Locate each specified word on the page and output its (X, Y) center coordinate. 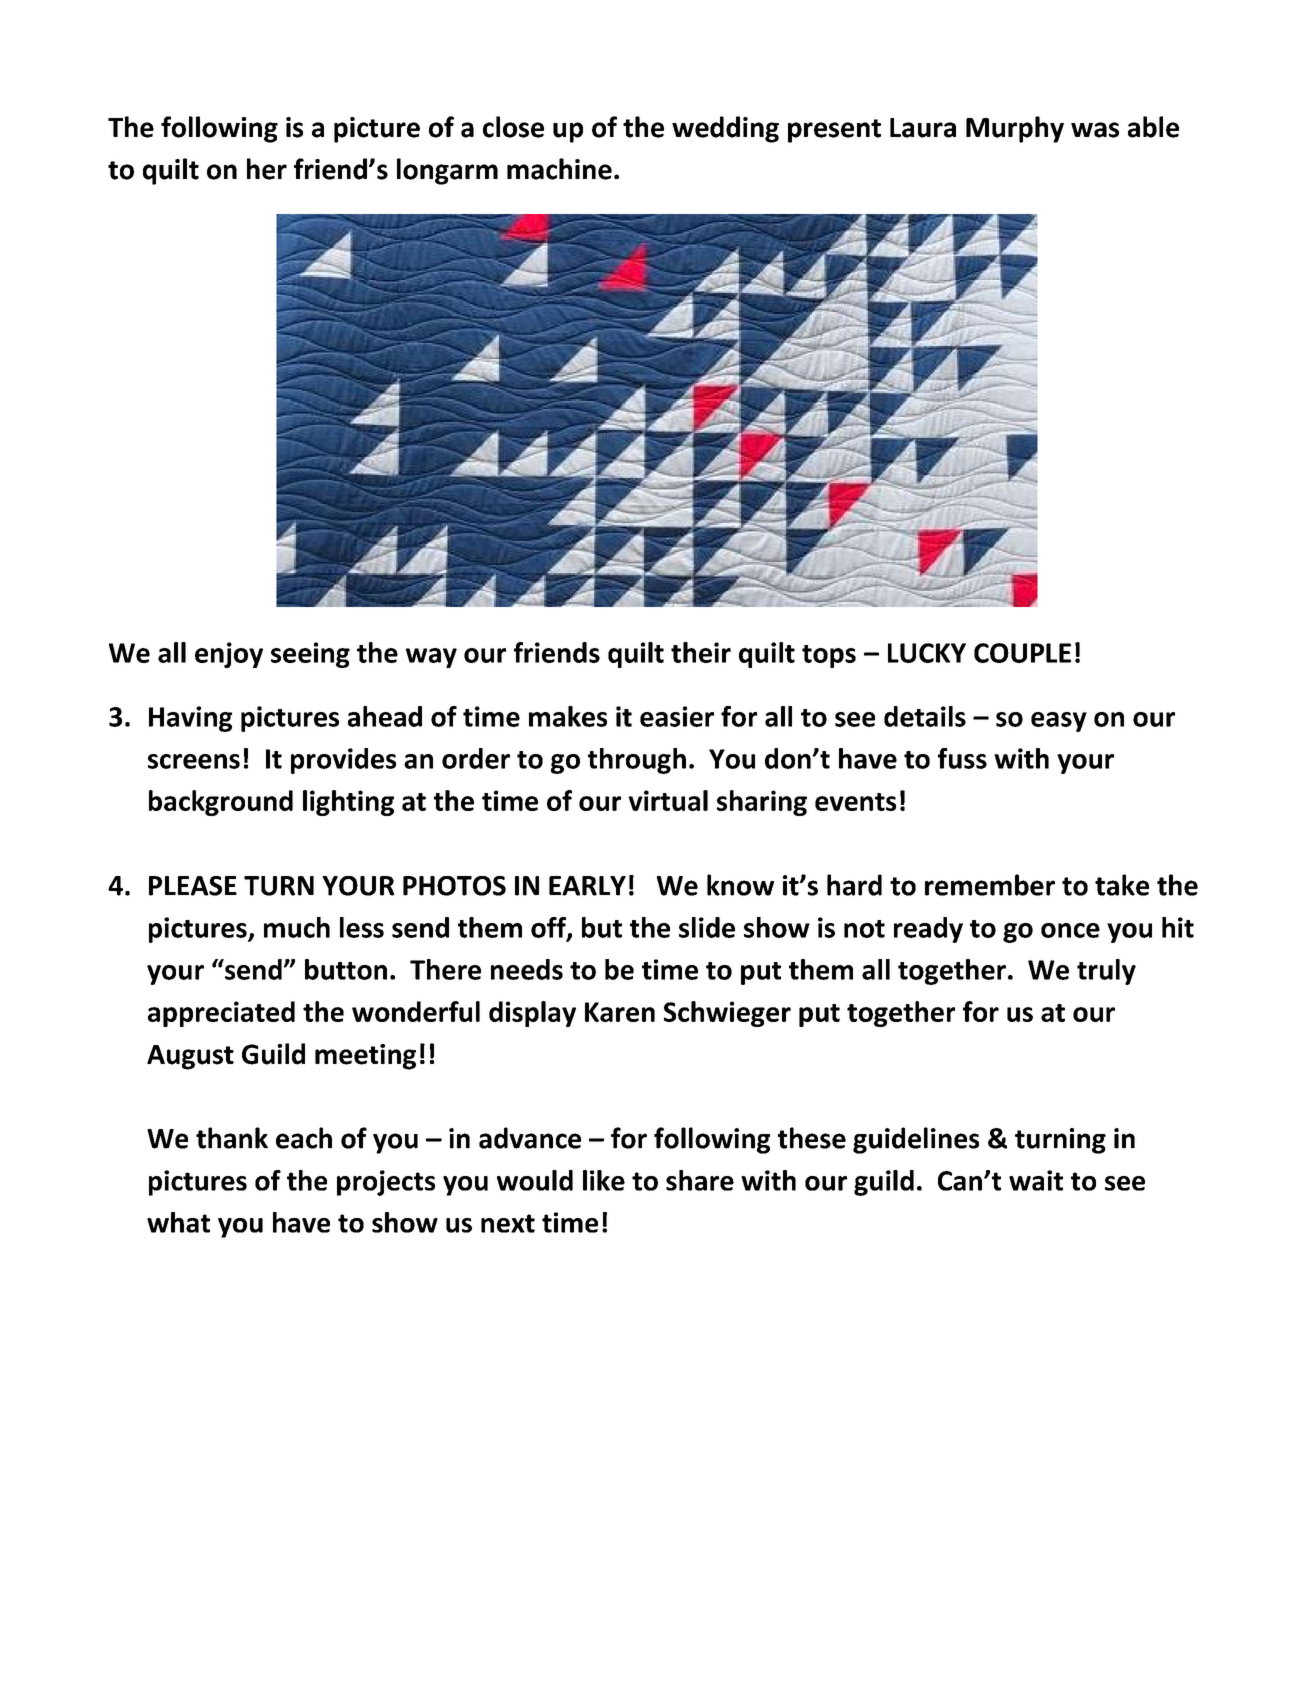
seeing (310, 655)
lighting (348, 803)
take (1122, 885)
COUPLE (1022, 653)
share (700, 1180)
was (1095, 130)
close (513, 127)
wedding (725, 129)
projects (386, 1183)
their (701, 652)
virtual (668, 800)
